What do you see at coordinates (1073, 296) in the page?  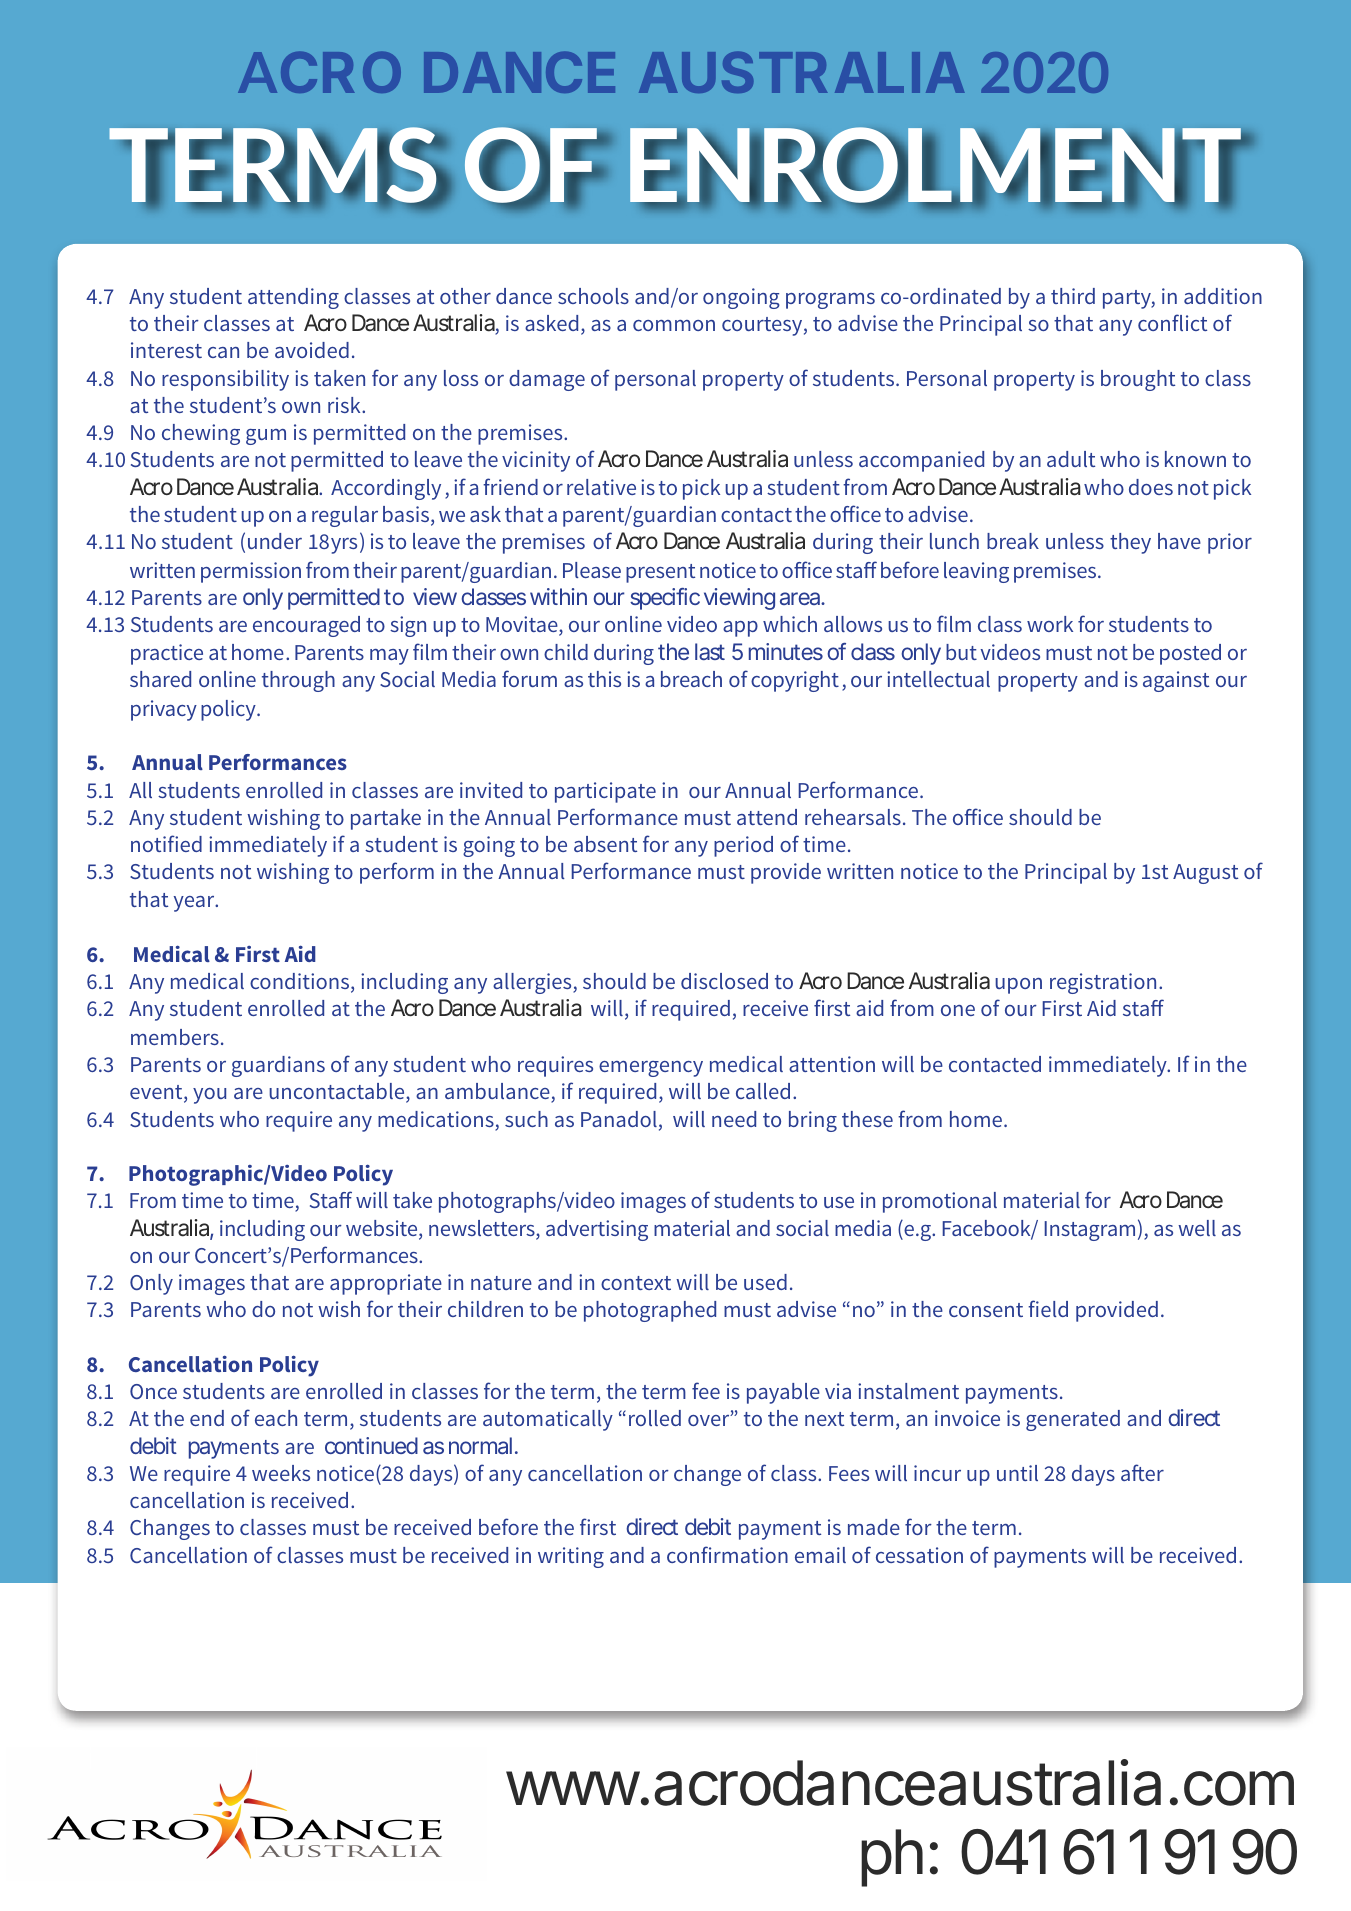 I see `third` at bounding box center [1073, 296].
